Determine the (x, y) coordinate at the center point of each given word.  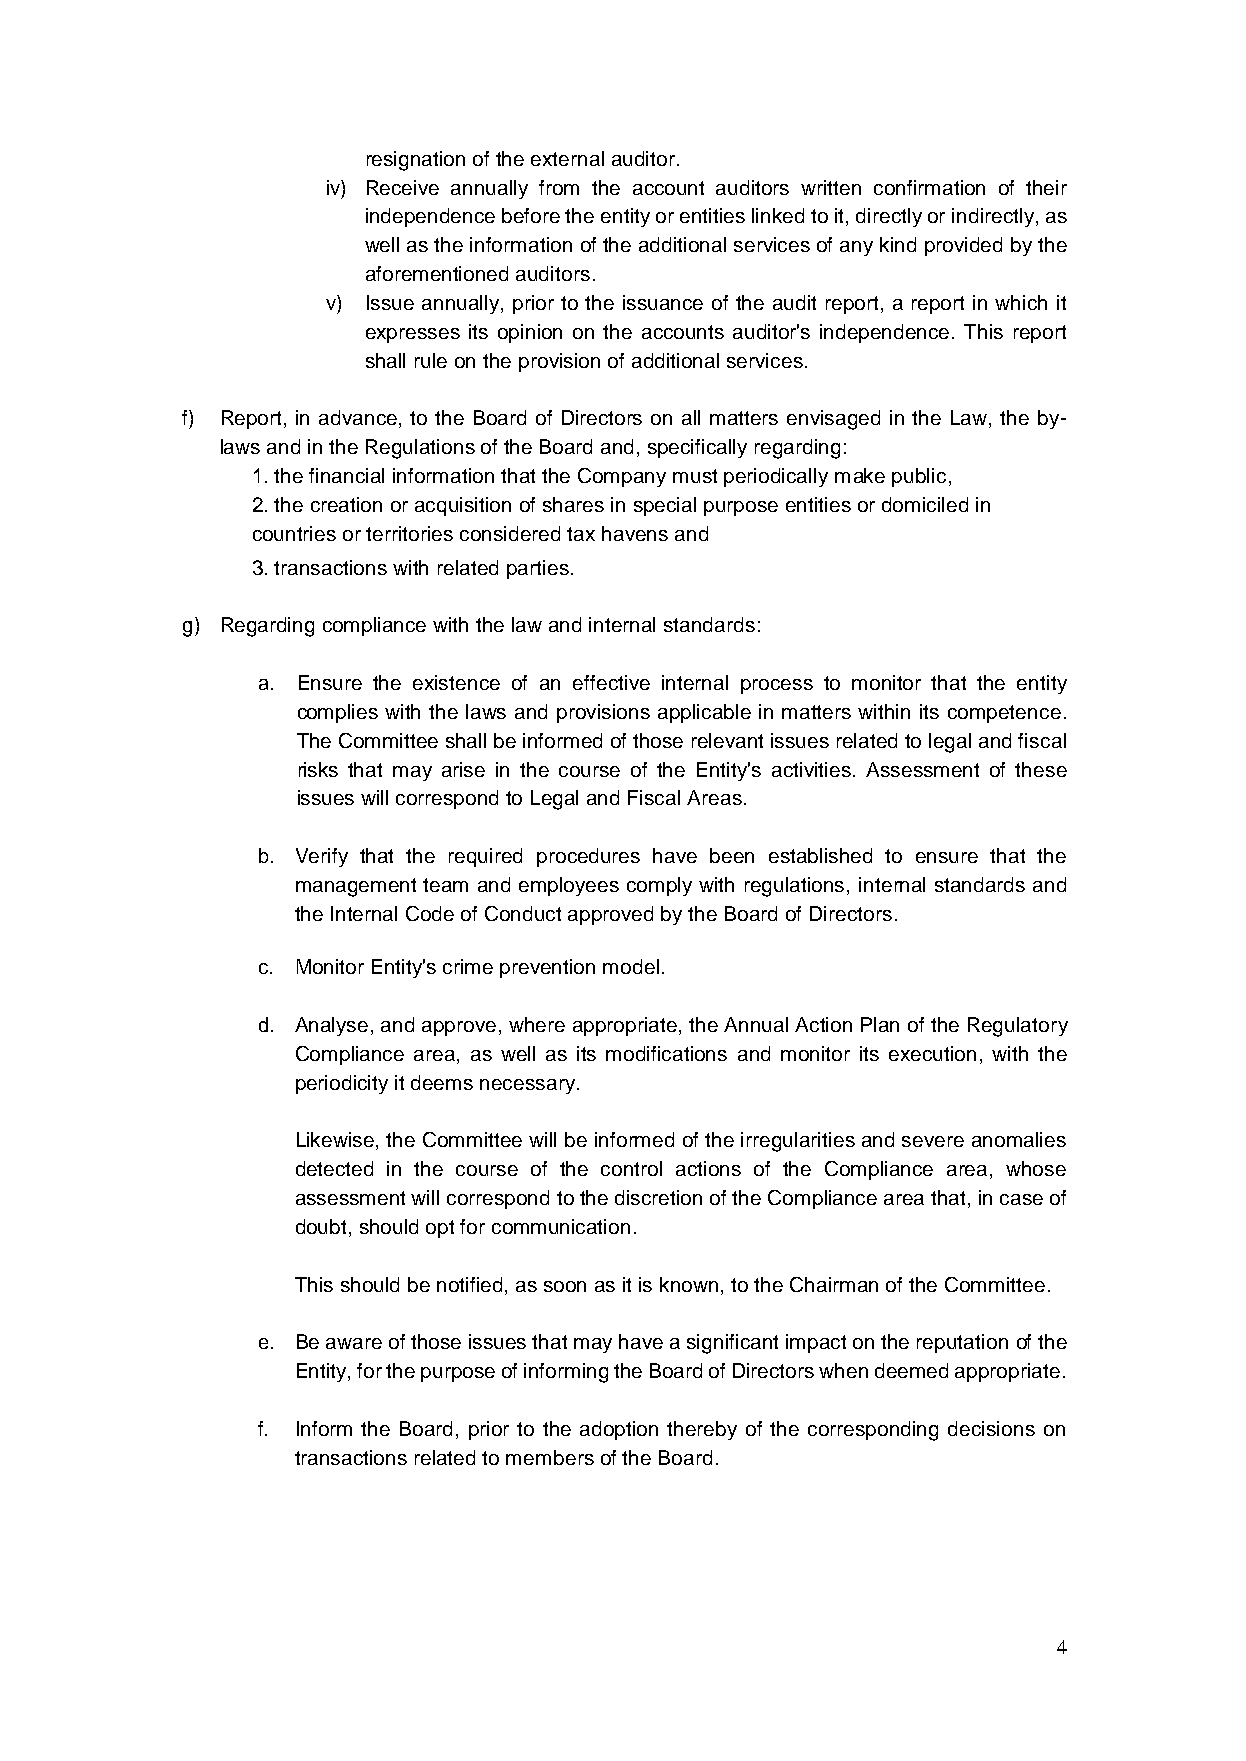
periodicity (342, 1084)
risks (318, 769)
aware (354, 1343)
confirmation (929, 187)
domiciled (925, 504)
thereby (702, 1430)
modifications (666, 1053)
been (732, 855)
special (665, 506)
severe (933, 1141)
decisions (991, 1428)
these (1041, 769)
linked (778, 215)
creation (346, 504)
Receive (403, 187)
